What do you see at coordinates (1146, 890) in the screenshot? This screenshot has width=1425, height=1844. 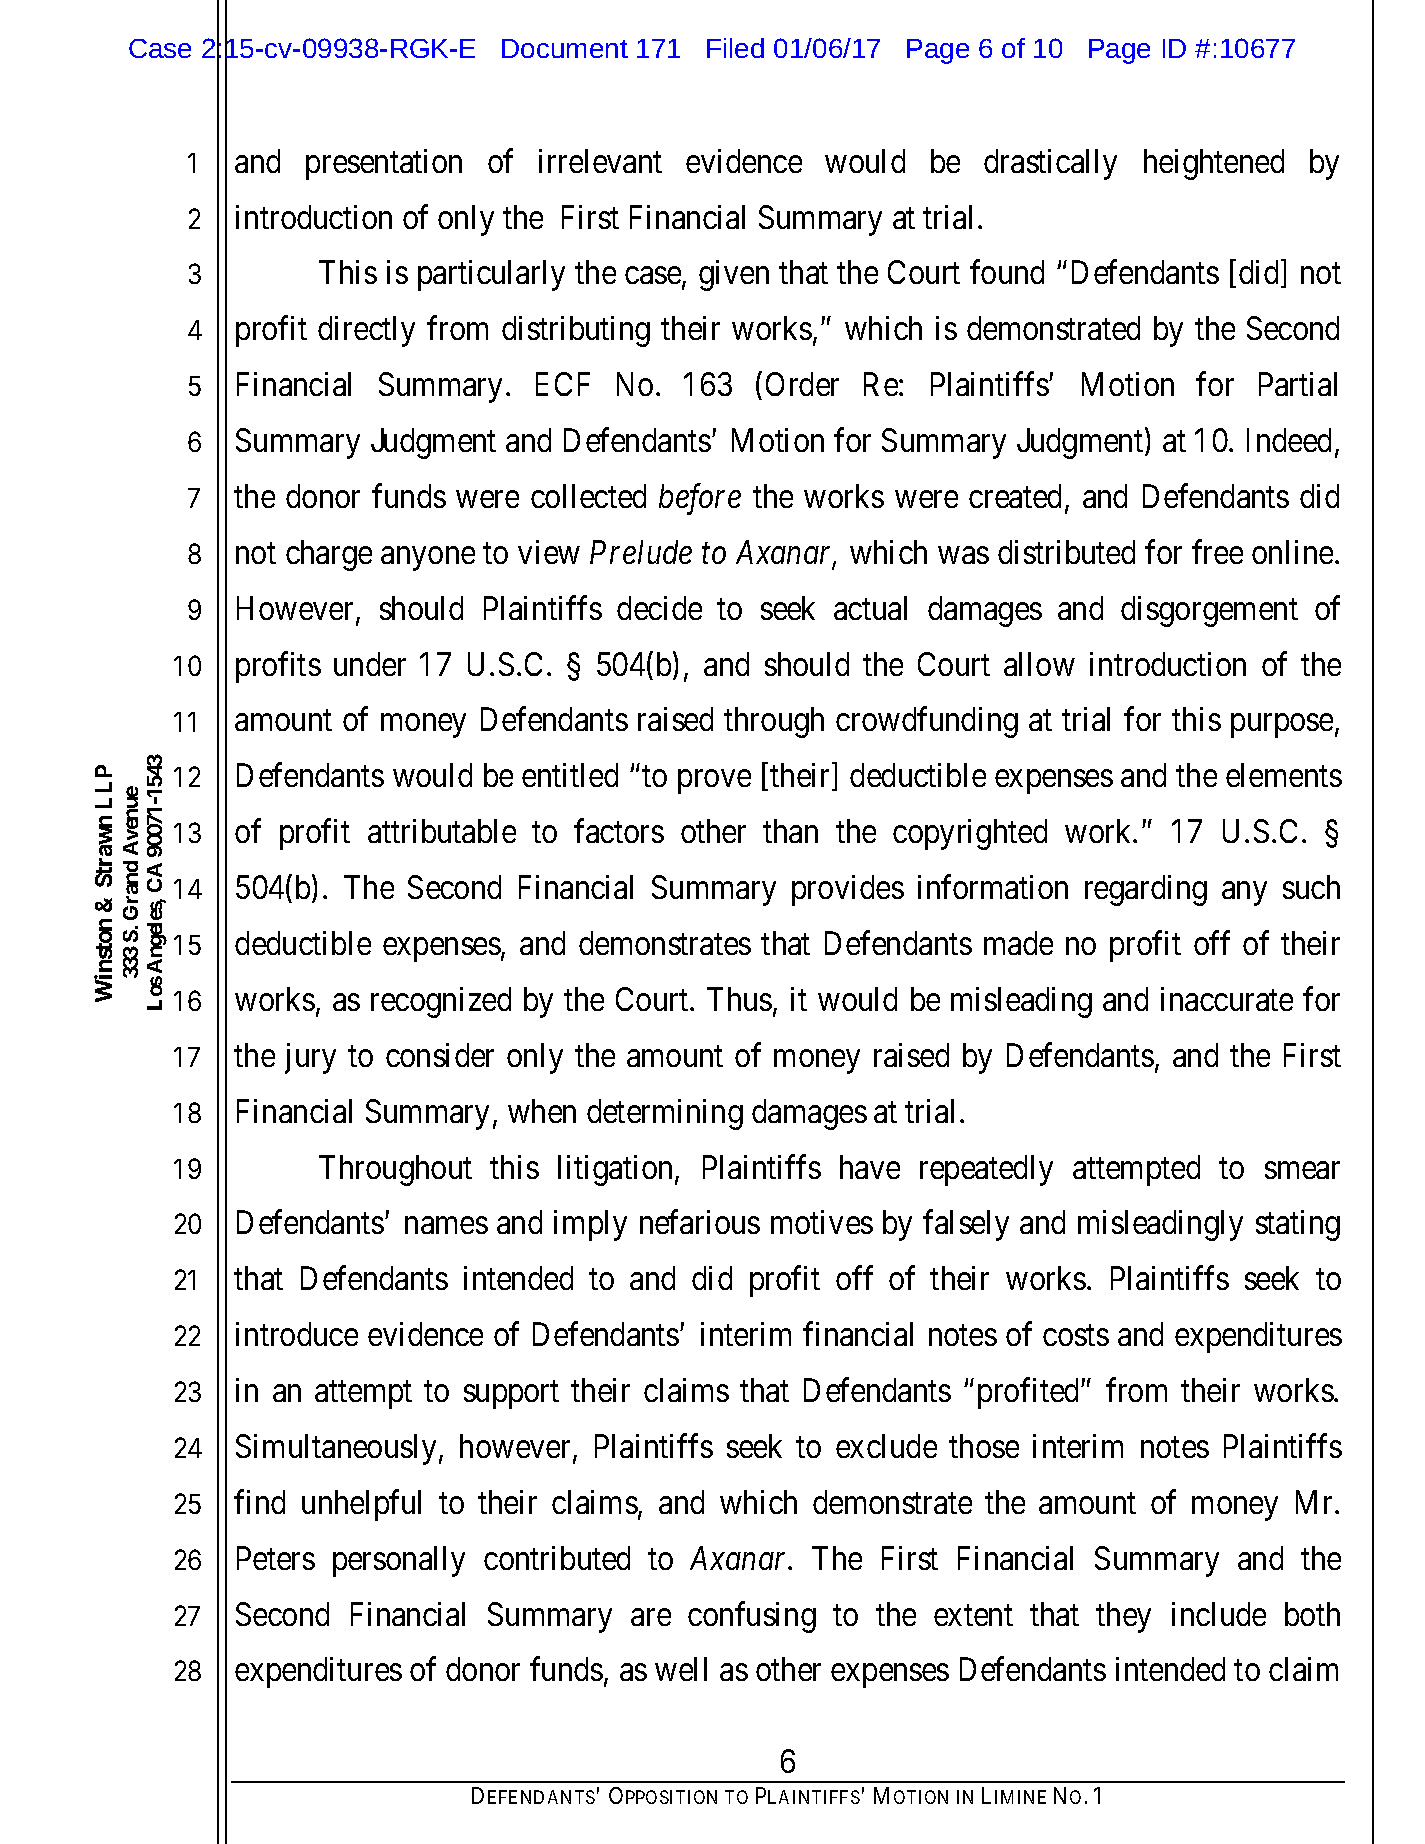 I see `regarding` at bounding box center [1146, 890].
